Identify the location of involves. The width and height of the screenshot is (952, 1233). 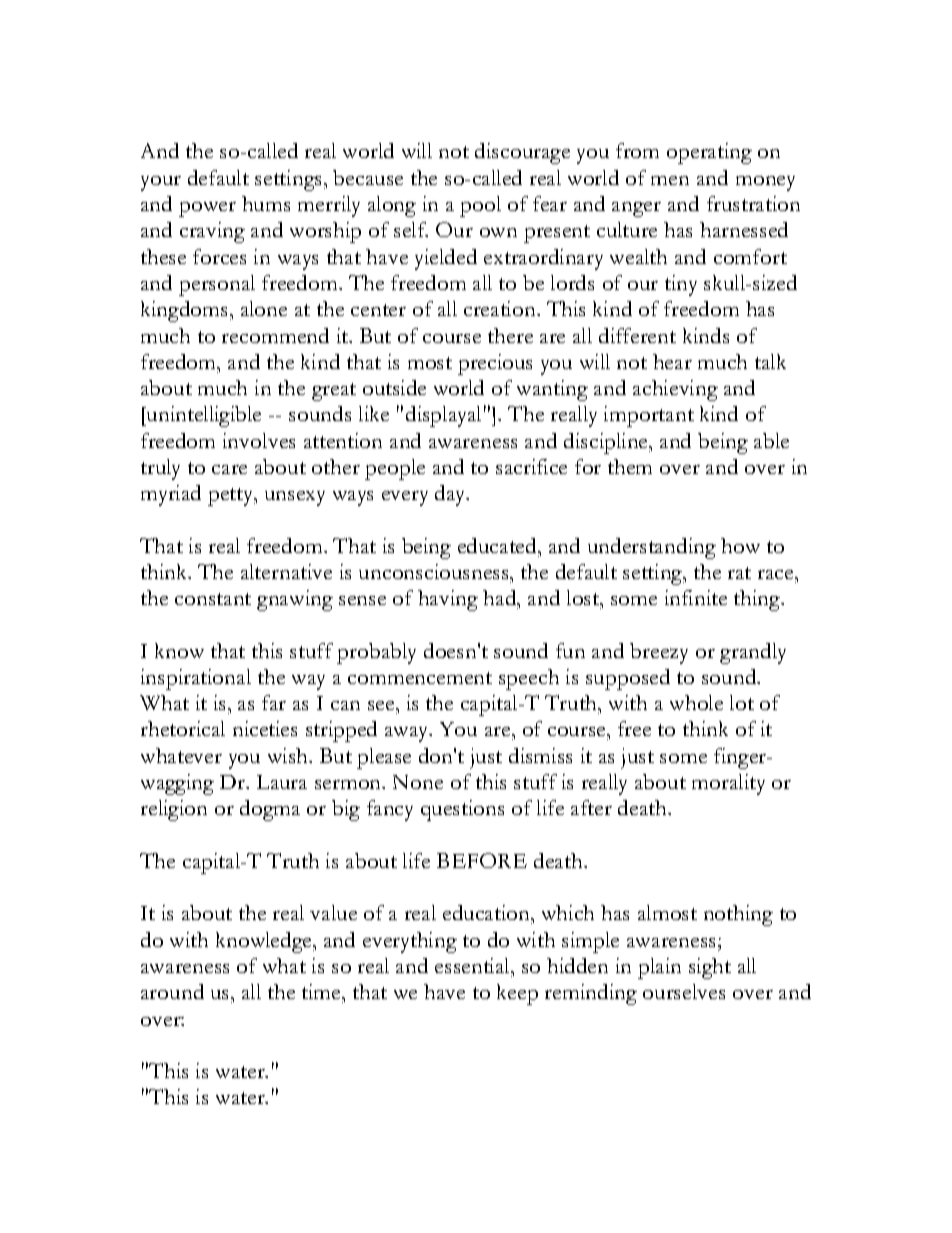
(259, 440).
